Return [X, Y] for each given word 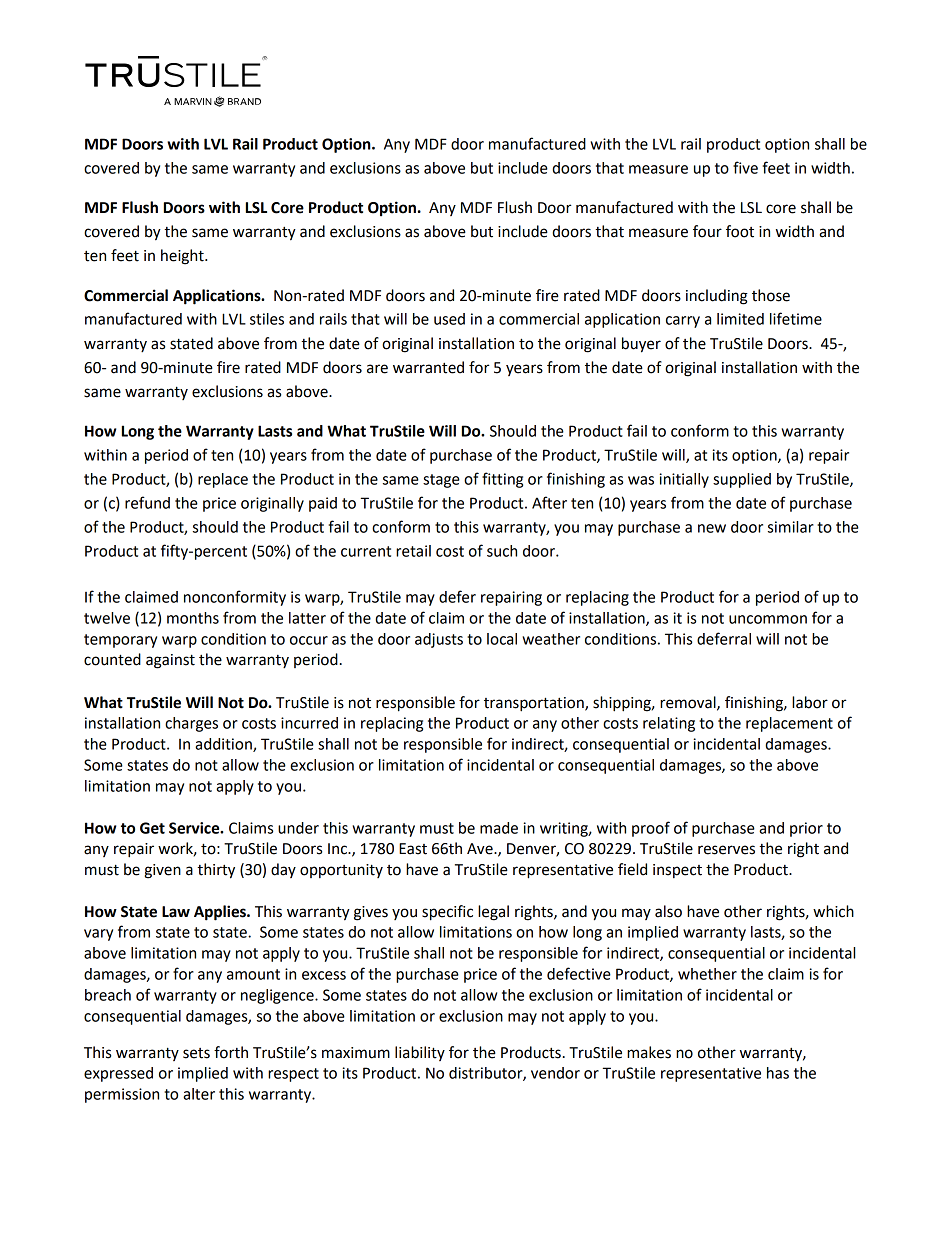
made [499, 828]
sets [196, 1053]
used [449, 319]
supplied [742, 480]
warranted [428, 367]
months [193, 618]
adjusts [439, 640]
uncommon [768, 619]
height [183, 257]
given [163, 871]
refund [147, 502]
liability [420, 1053]
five [745, 167]
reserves [726, 850]
